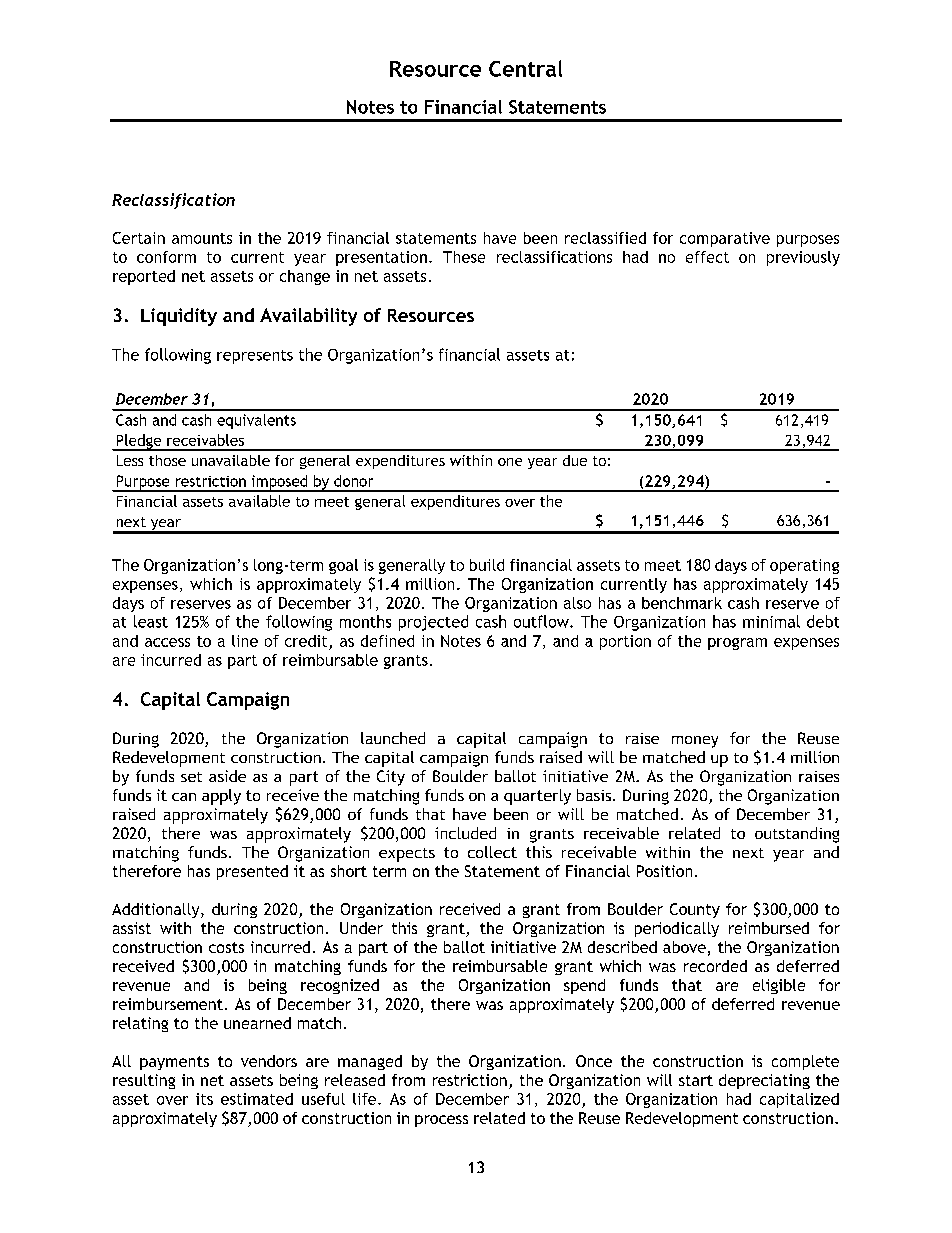  What do you see at coordinates (487, 565) in the page?
I see `build` at bounding box center [487, 565].
